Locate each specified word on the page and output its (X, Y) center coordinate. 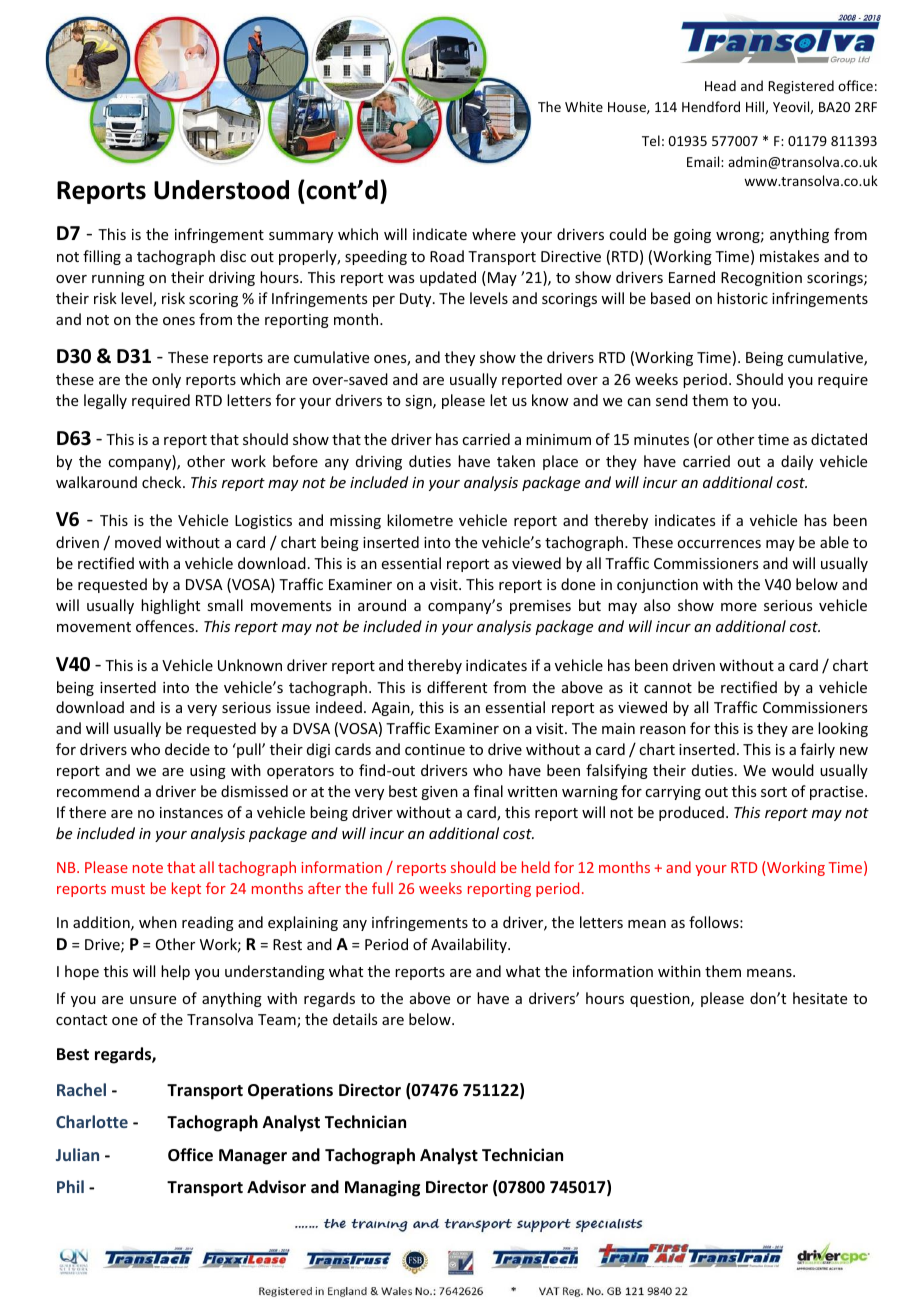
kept (186, 889)
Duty (417, 300)
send (672, 400)
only (166, 380)
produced (691, 813)
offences (166, 626)
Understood (221, 190)
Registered (801, 87)
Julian (77, 1154)
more (739, 607)
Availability (470, 945)
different (457, 687)
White (584, 106)
